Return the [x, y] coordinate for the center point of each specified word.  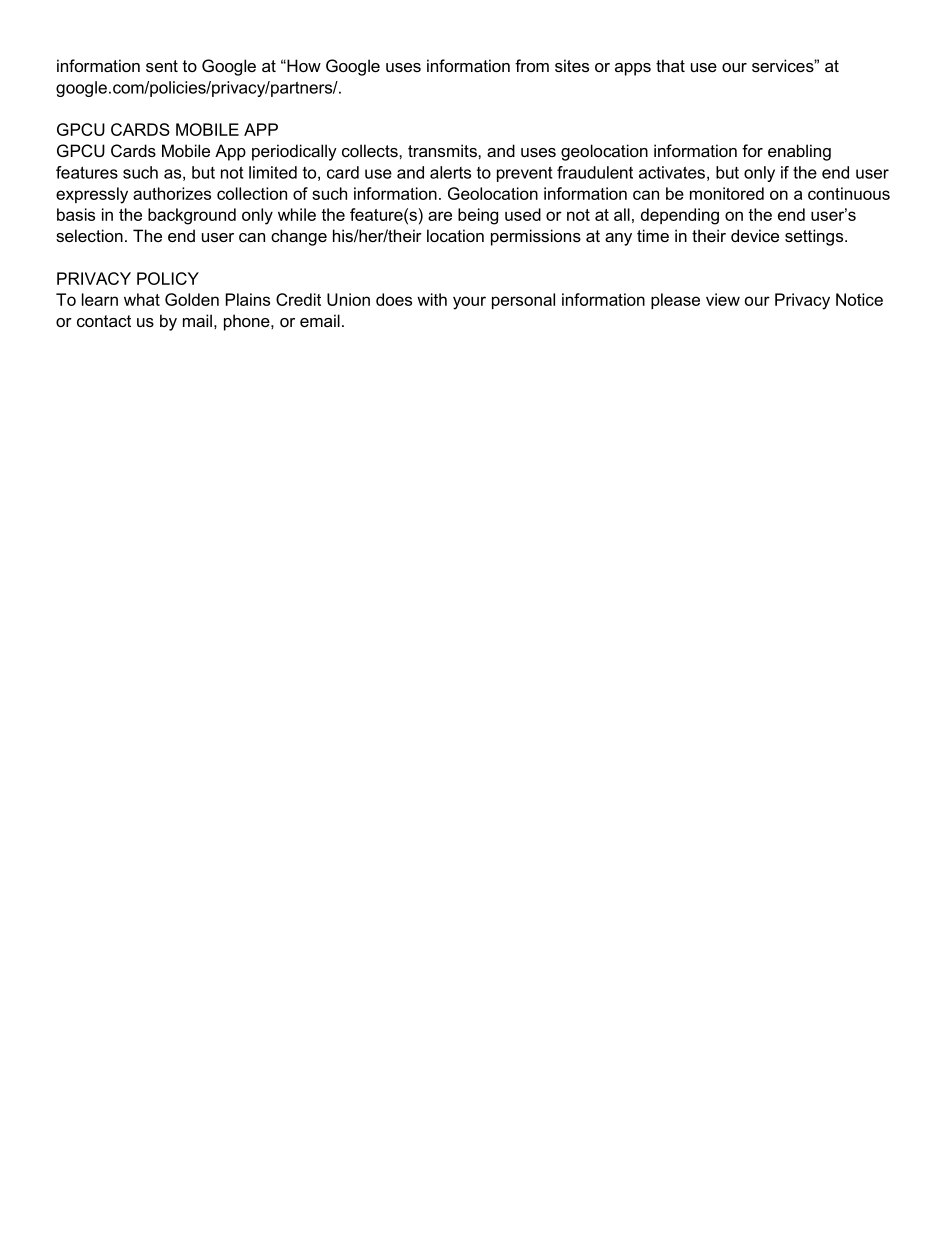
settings [815, 237]
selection [89, 235]
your [469, 303]
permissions [536, 237]
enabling [799, 152]
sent [162, 66]
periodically [294, 152]
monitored [727, 193]
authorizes [172, 193]
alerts [450, 172]
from [532, 65]
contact [104, 321]
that [670, 65]
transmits [443, 150]
